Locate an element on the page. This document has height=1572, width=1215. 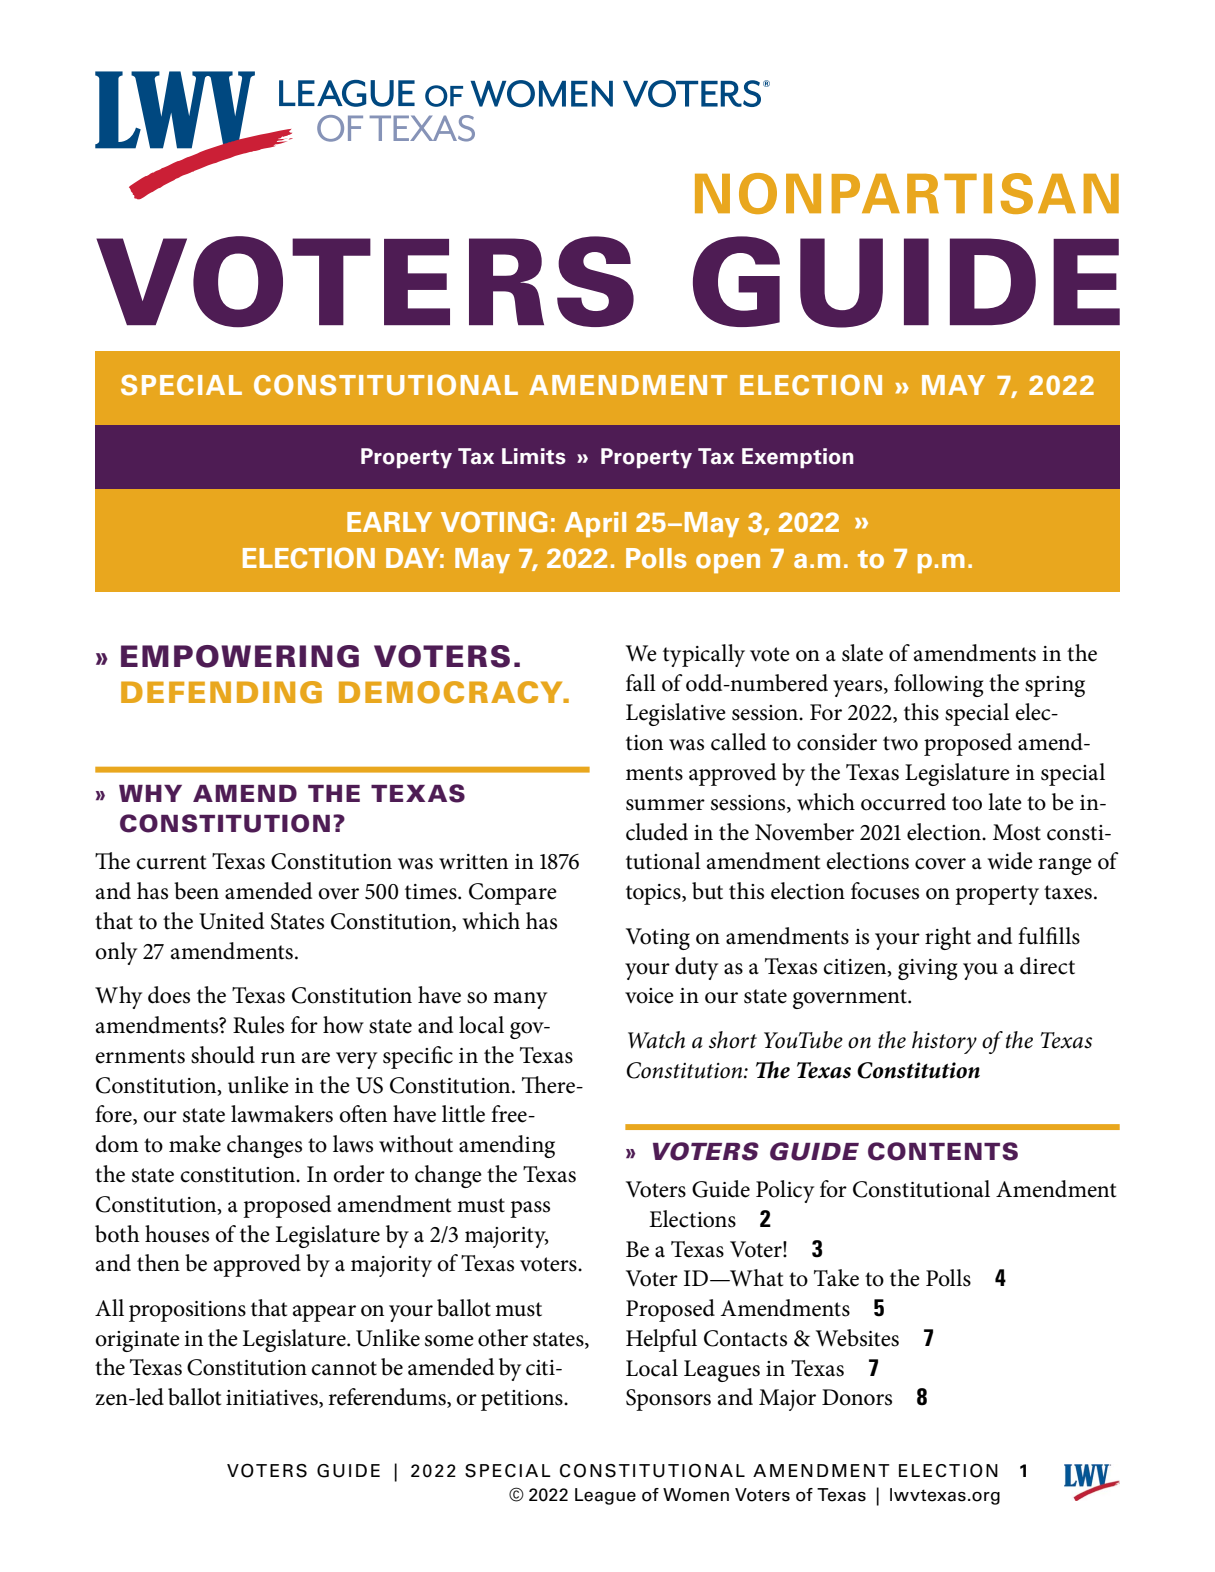
little is located at coordinates (463, 1114).
